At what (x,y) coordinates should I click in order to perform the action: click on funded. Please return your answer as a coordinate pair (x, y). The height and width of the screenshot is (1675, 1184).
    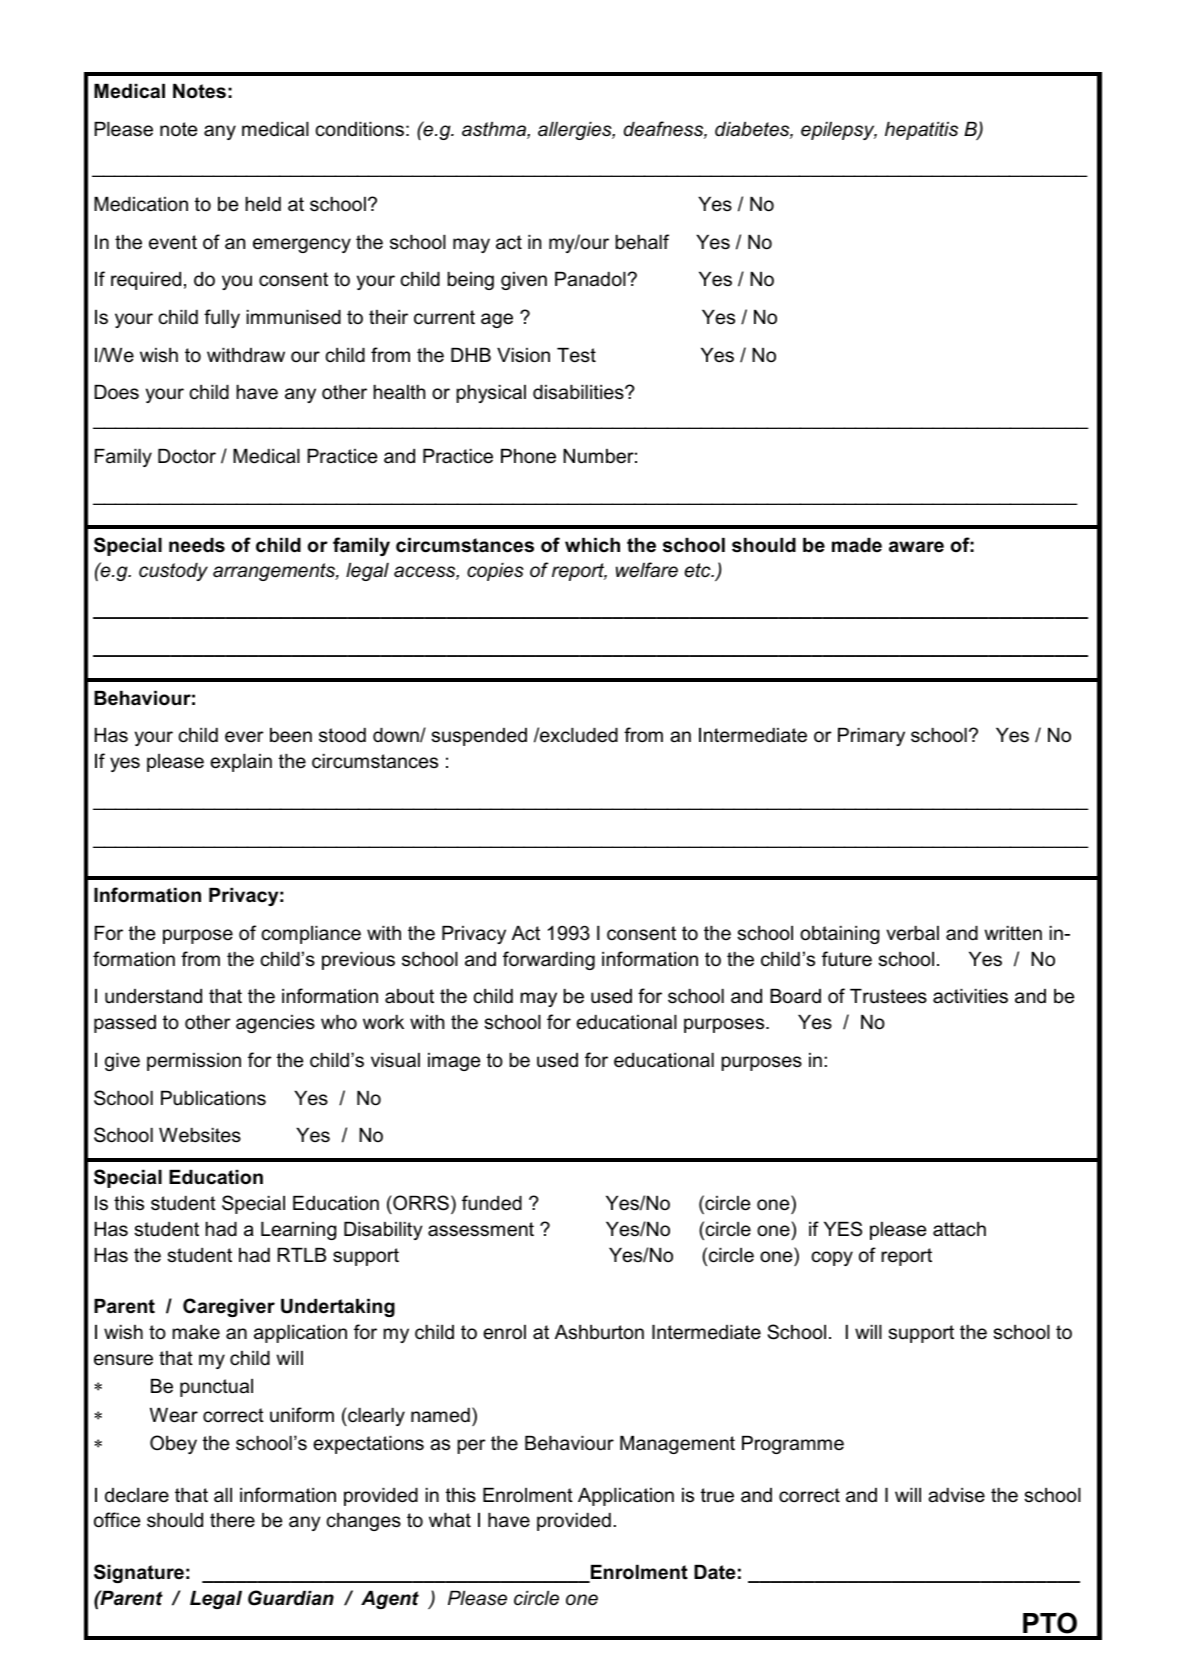
    Looking at the image, I should click on (492, 1203).
